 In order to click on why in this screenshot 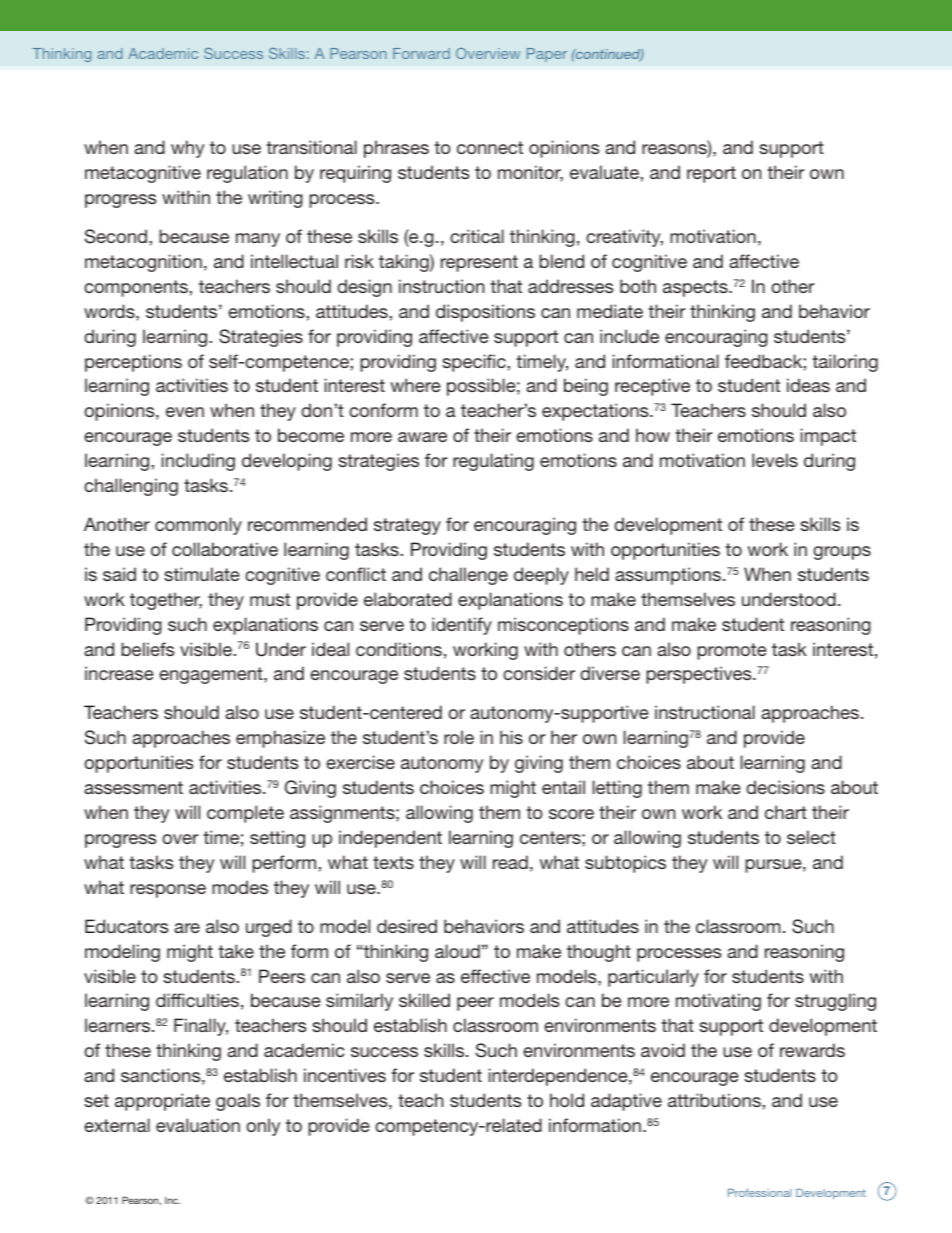, I will do `click(187, 149)`.
